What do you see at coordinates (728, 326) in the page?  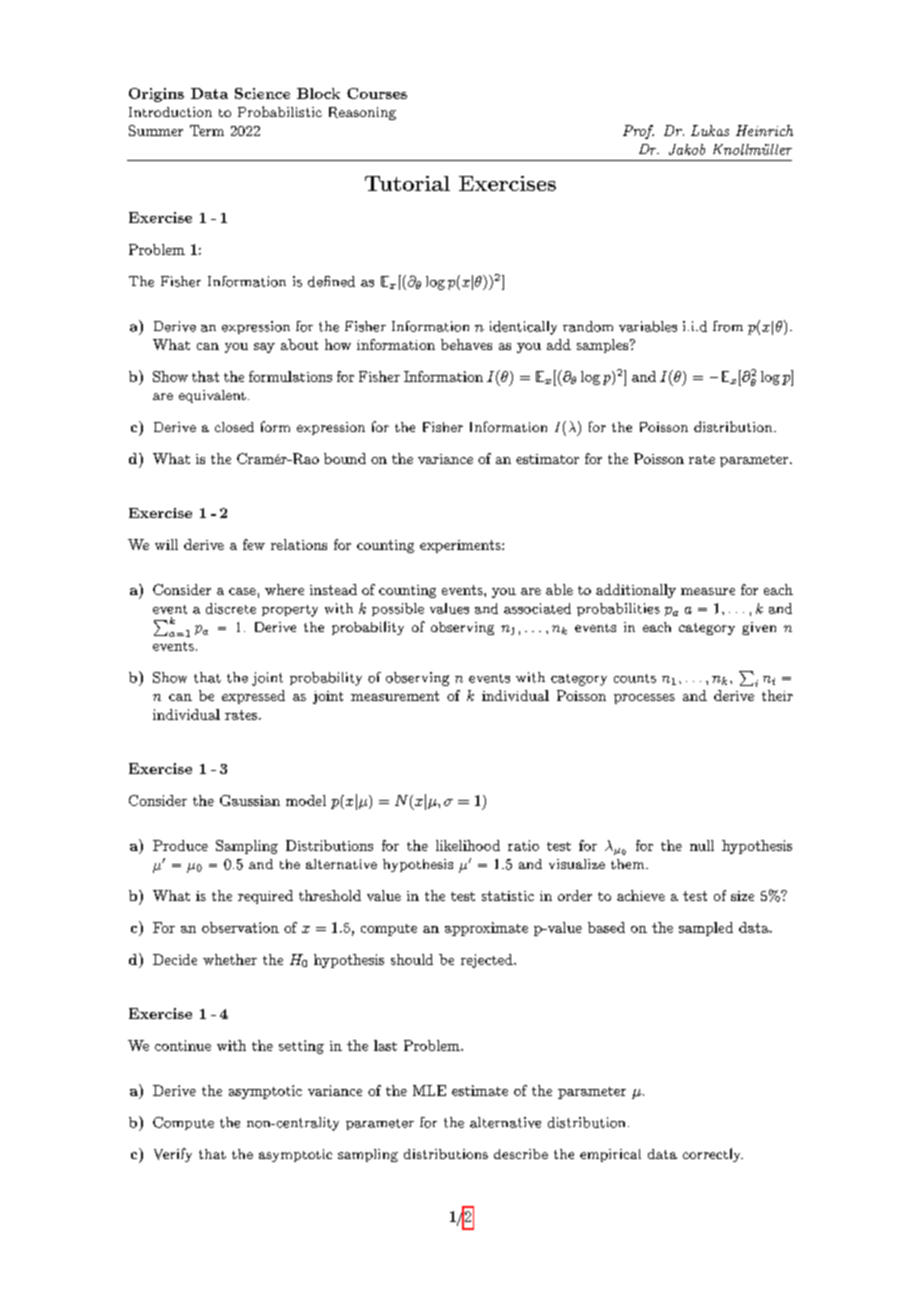 I see `from` at bounding box center [728, 326].
